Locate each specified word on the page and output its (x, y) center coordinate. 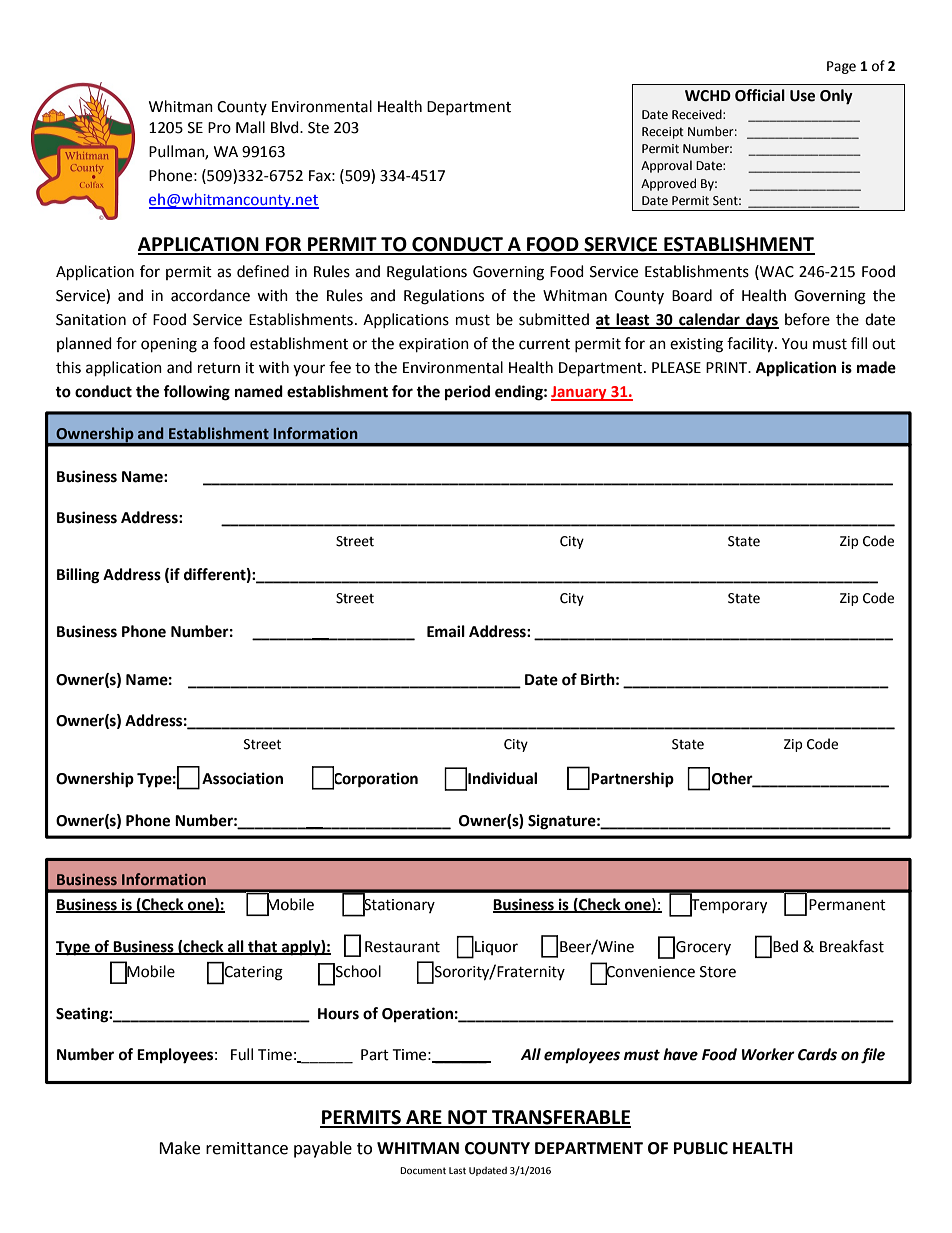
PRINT (728, 367)
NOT (468, 1118)
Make (179, 1148)
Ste (318, 128)
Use (802, 96)
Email (446, 631)
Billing (78, 576)
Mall (250, 127)
